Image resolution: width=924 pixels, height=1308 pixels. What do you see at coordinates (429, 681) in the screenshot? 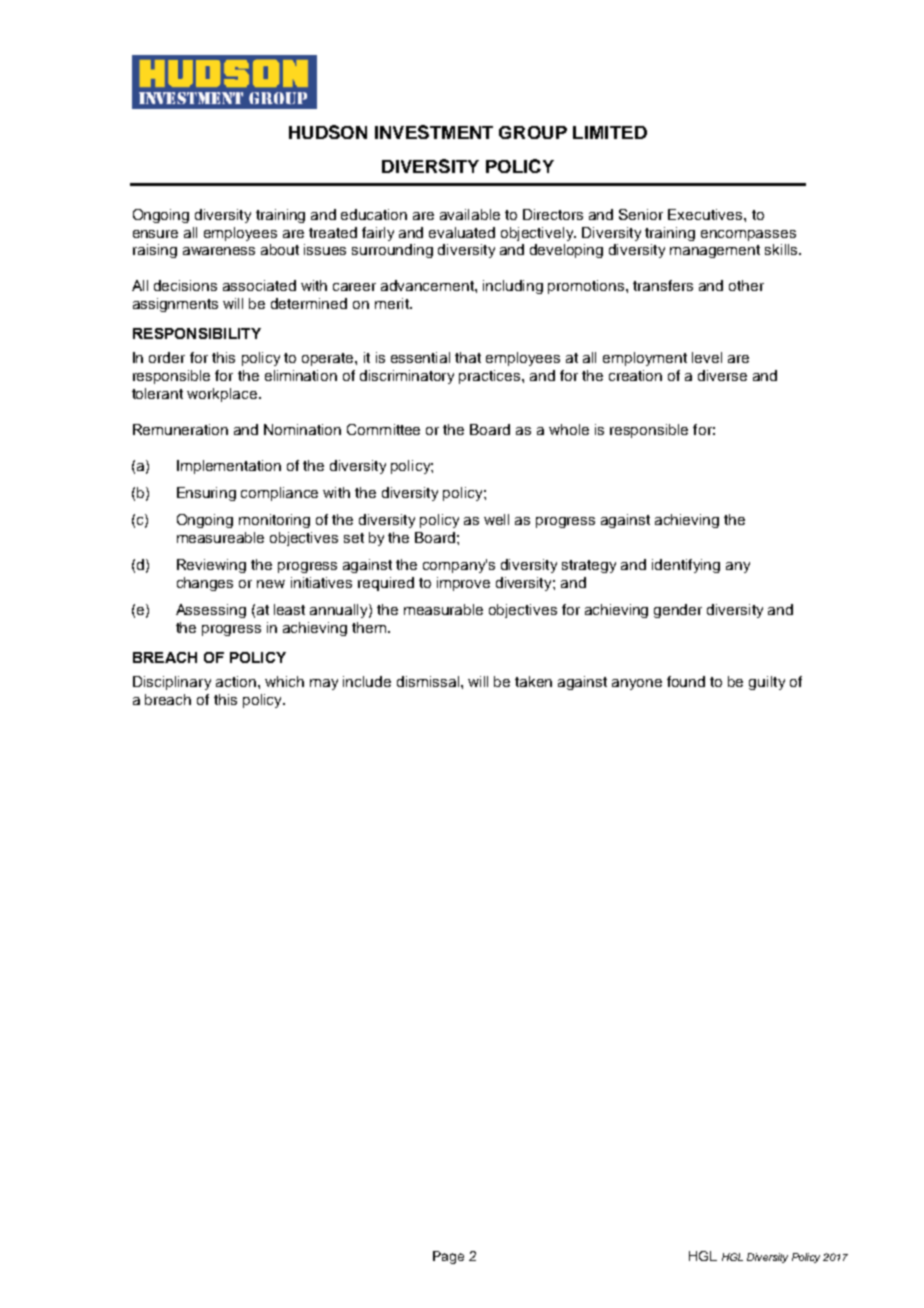
I see `dismissal` at bounding box center [429, 681].
